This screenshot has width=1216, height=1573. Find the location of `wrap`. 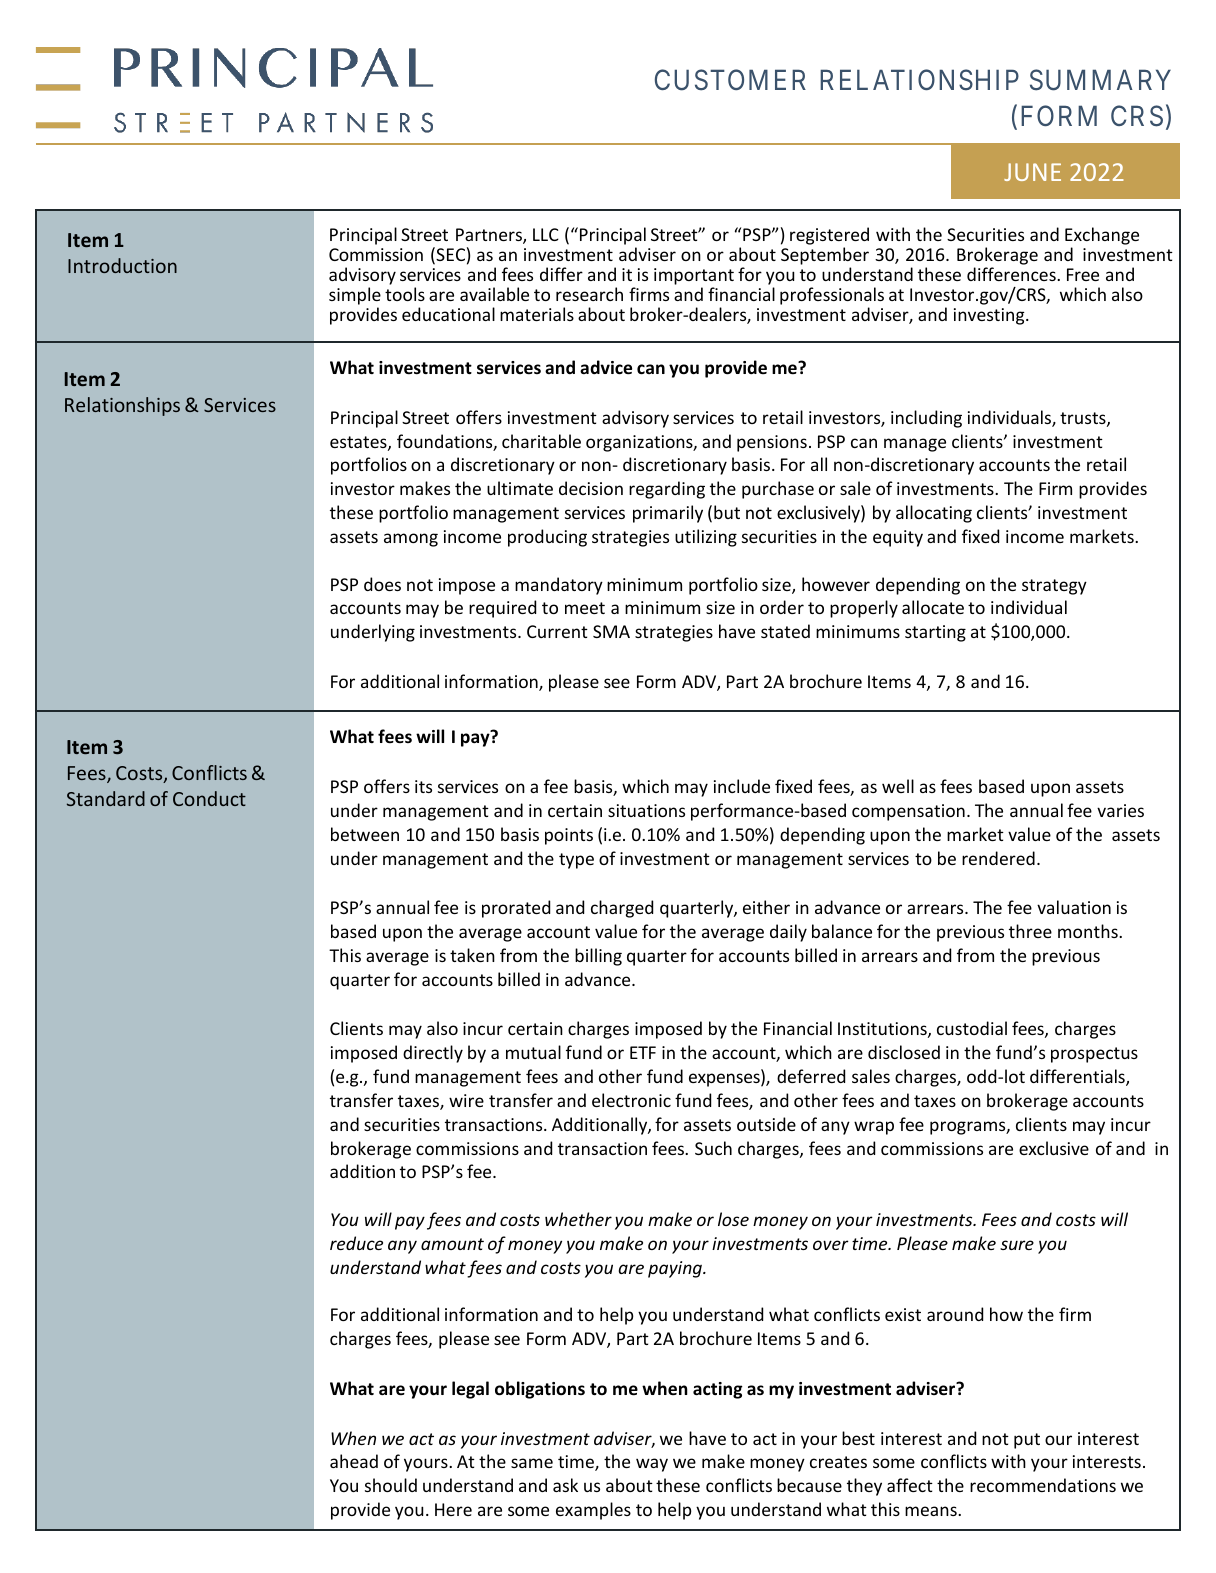

wrap is located at coordinates (874, 1128).
